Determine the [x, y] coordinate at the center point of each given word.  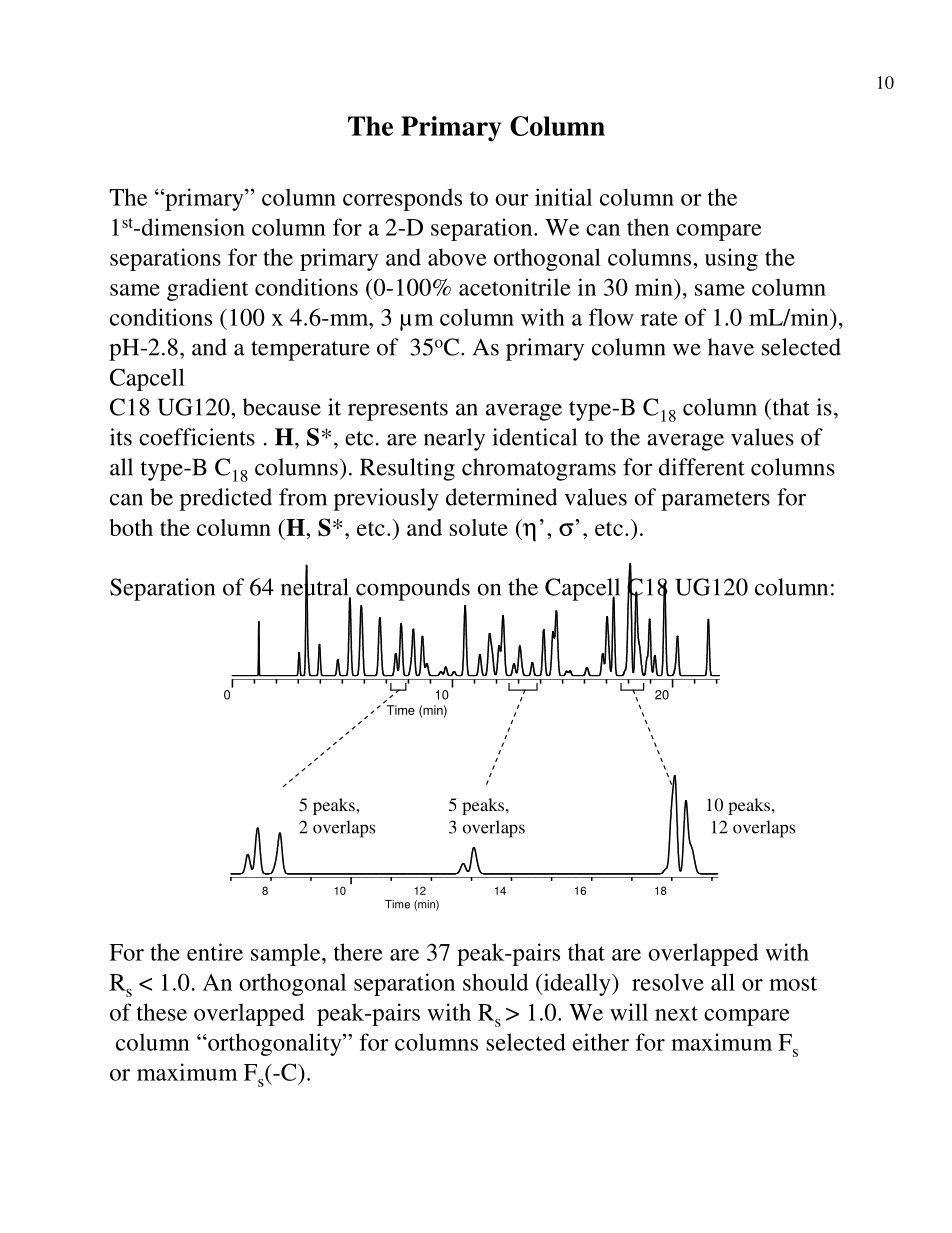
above [457, 257]
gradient [207, 289]
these [162, 1012]
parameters [715, 501]
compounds [413, 589]
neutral [316, 587]
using [731, 259]
